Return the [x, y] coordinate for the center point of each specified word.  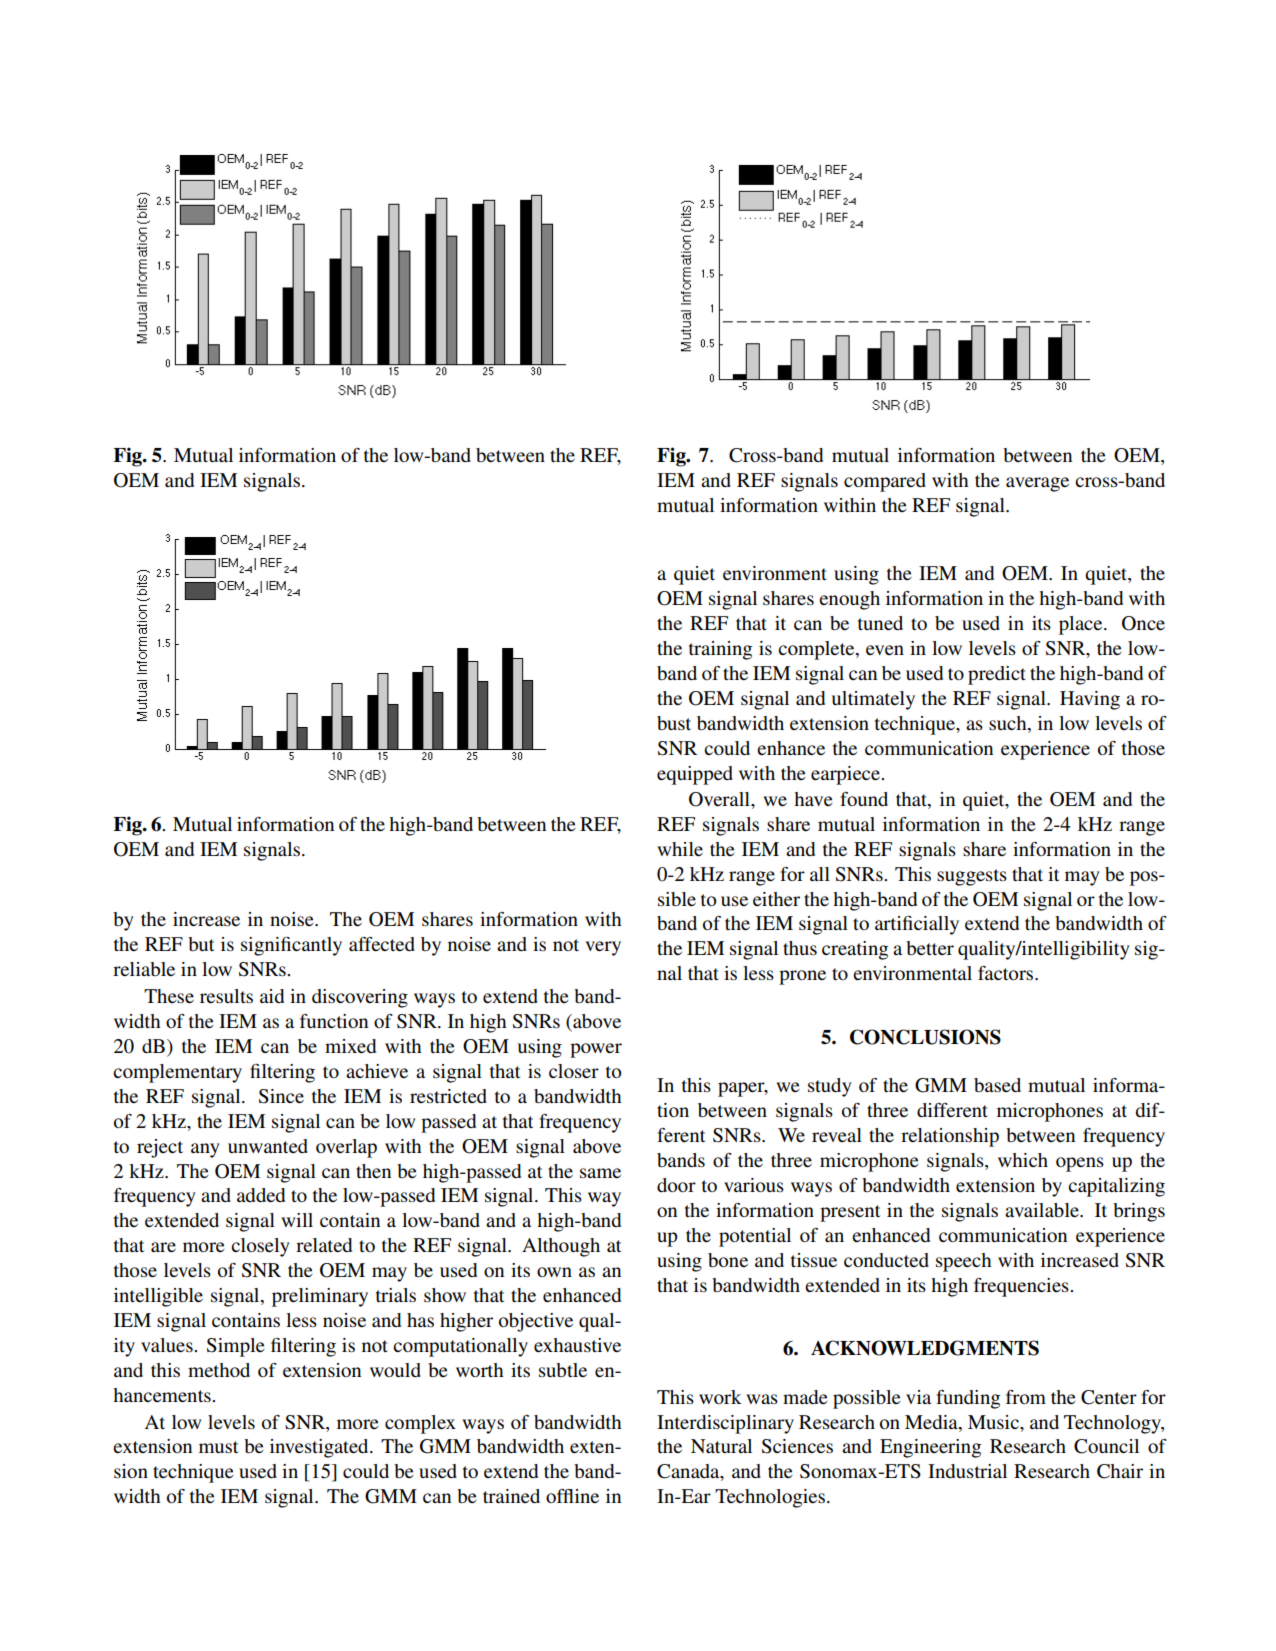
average [1037, 484]
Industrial [967, 1471]
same [600, 1173]
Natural [721, 1446]
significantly [291, 946]
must [218, 1447]
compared [885, 482]
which [1023, 1160]
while [680, 849]
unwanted [268, 1146]
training [720, 650]
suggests [972, 877]
